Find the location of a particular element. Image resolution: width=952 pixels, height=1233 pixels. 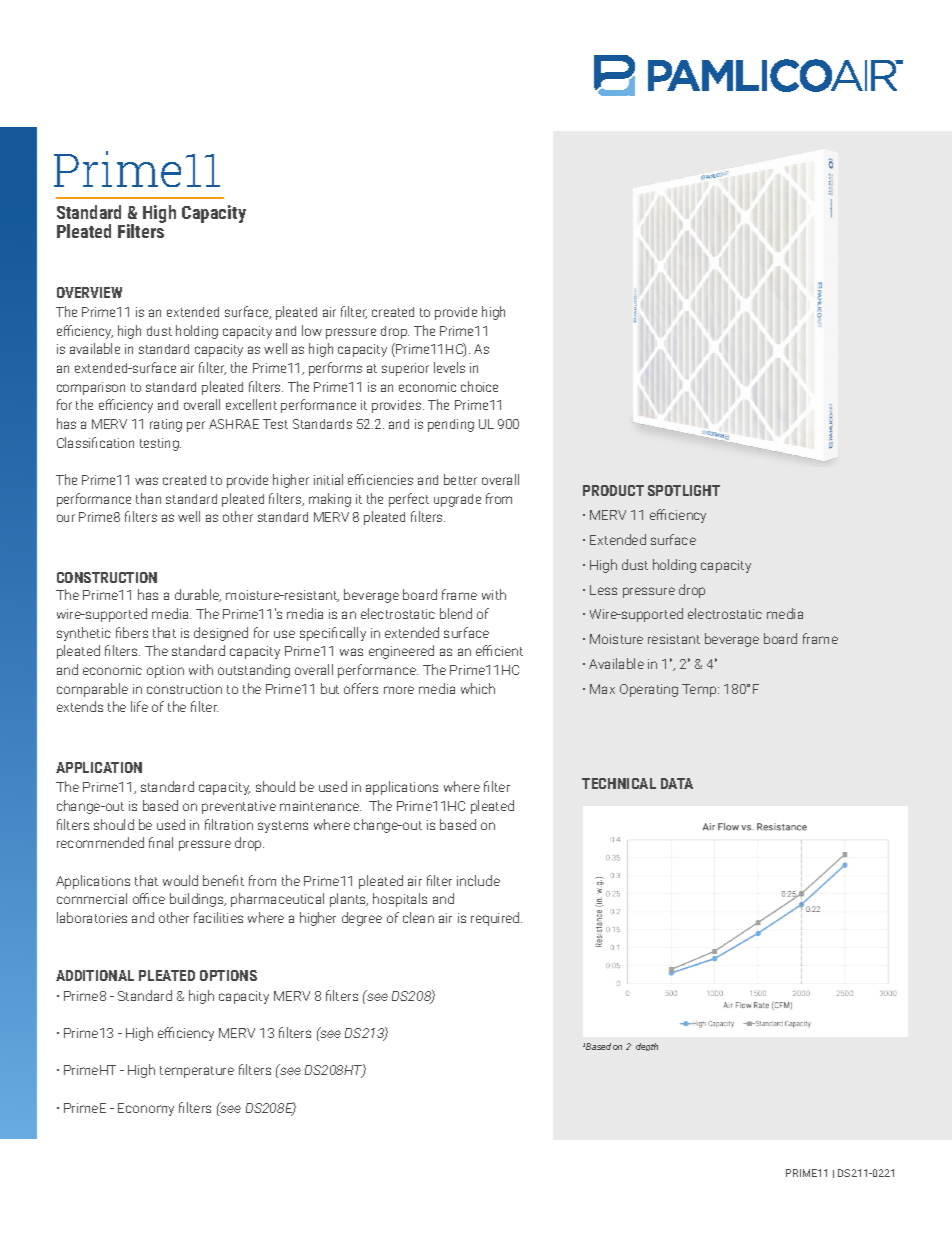

hospitals is located at coordinates (400, 900).
